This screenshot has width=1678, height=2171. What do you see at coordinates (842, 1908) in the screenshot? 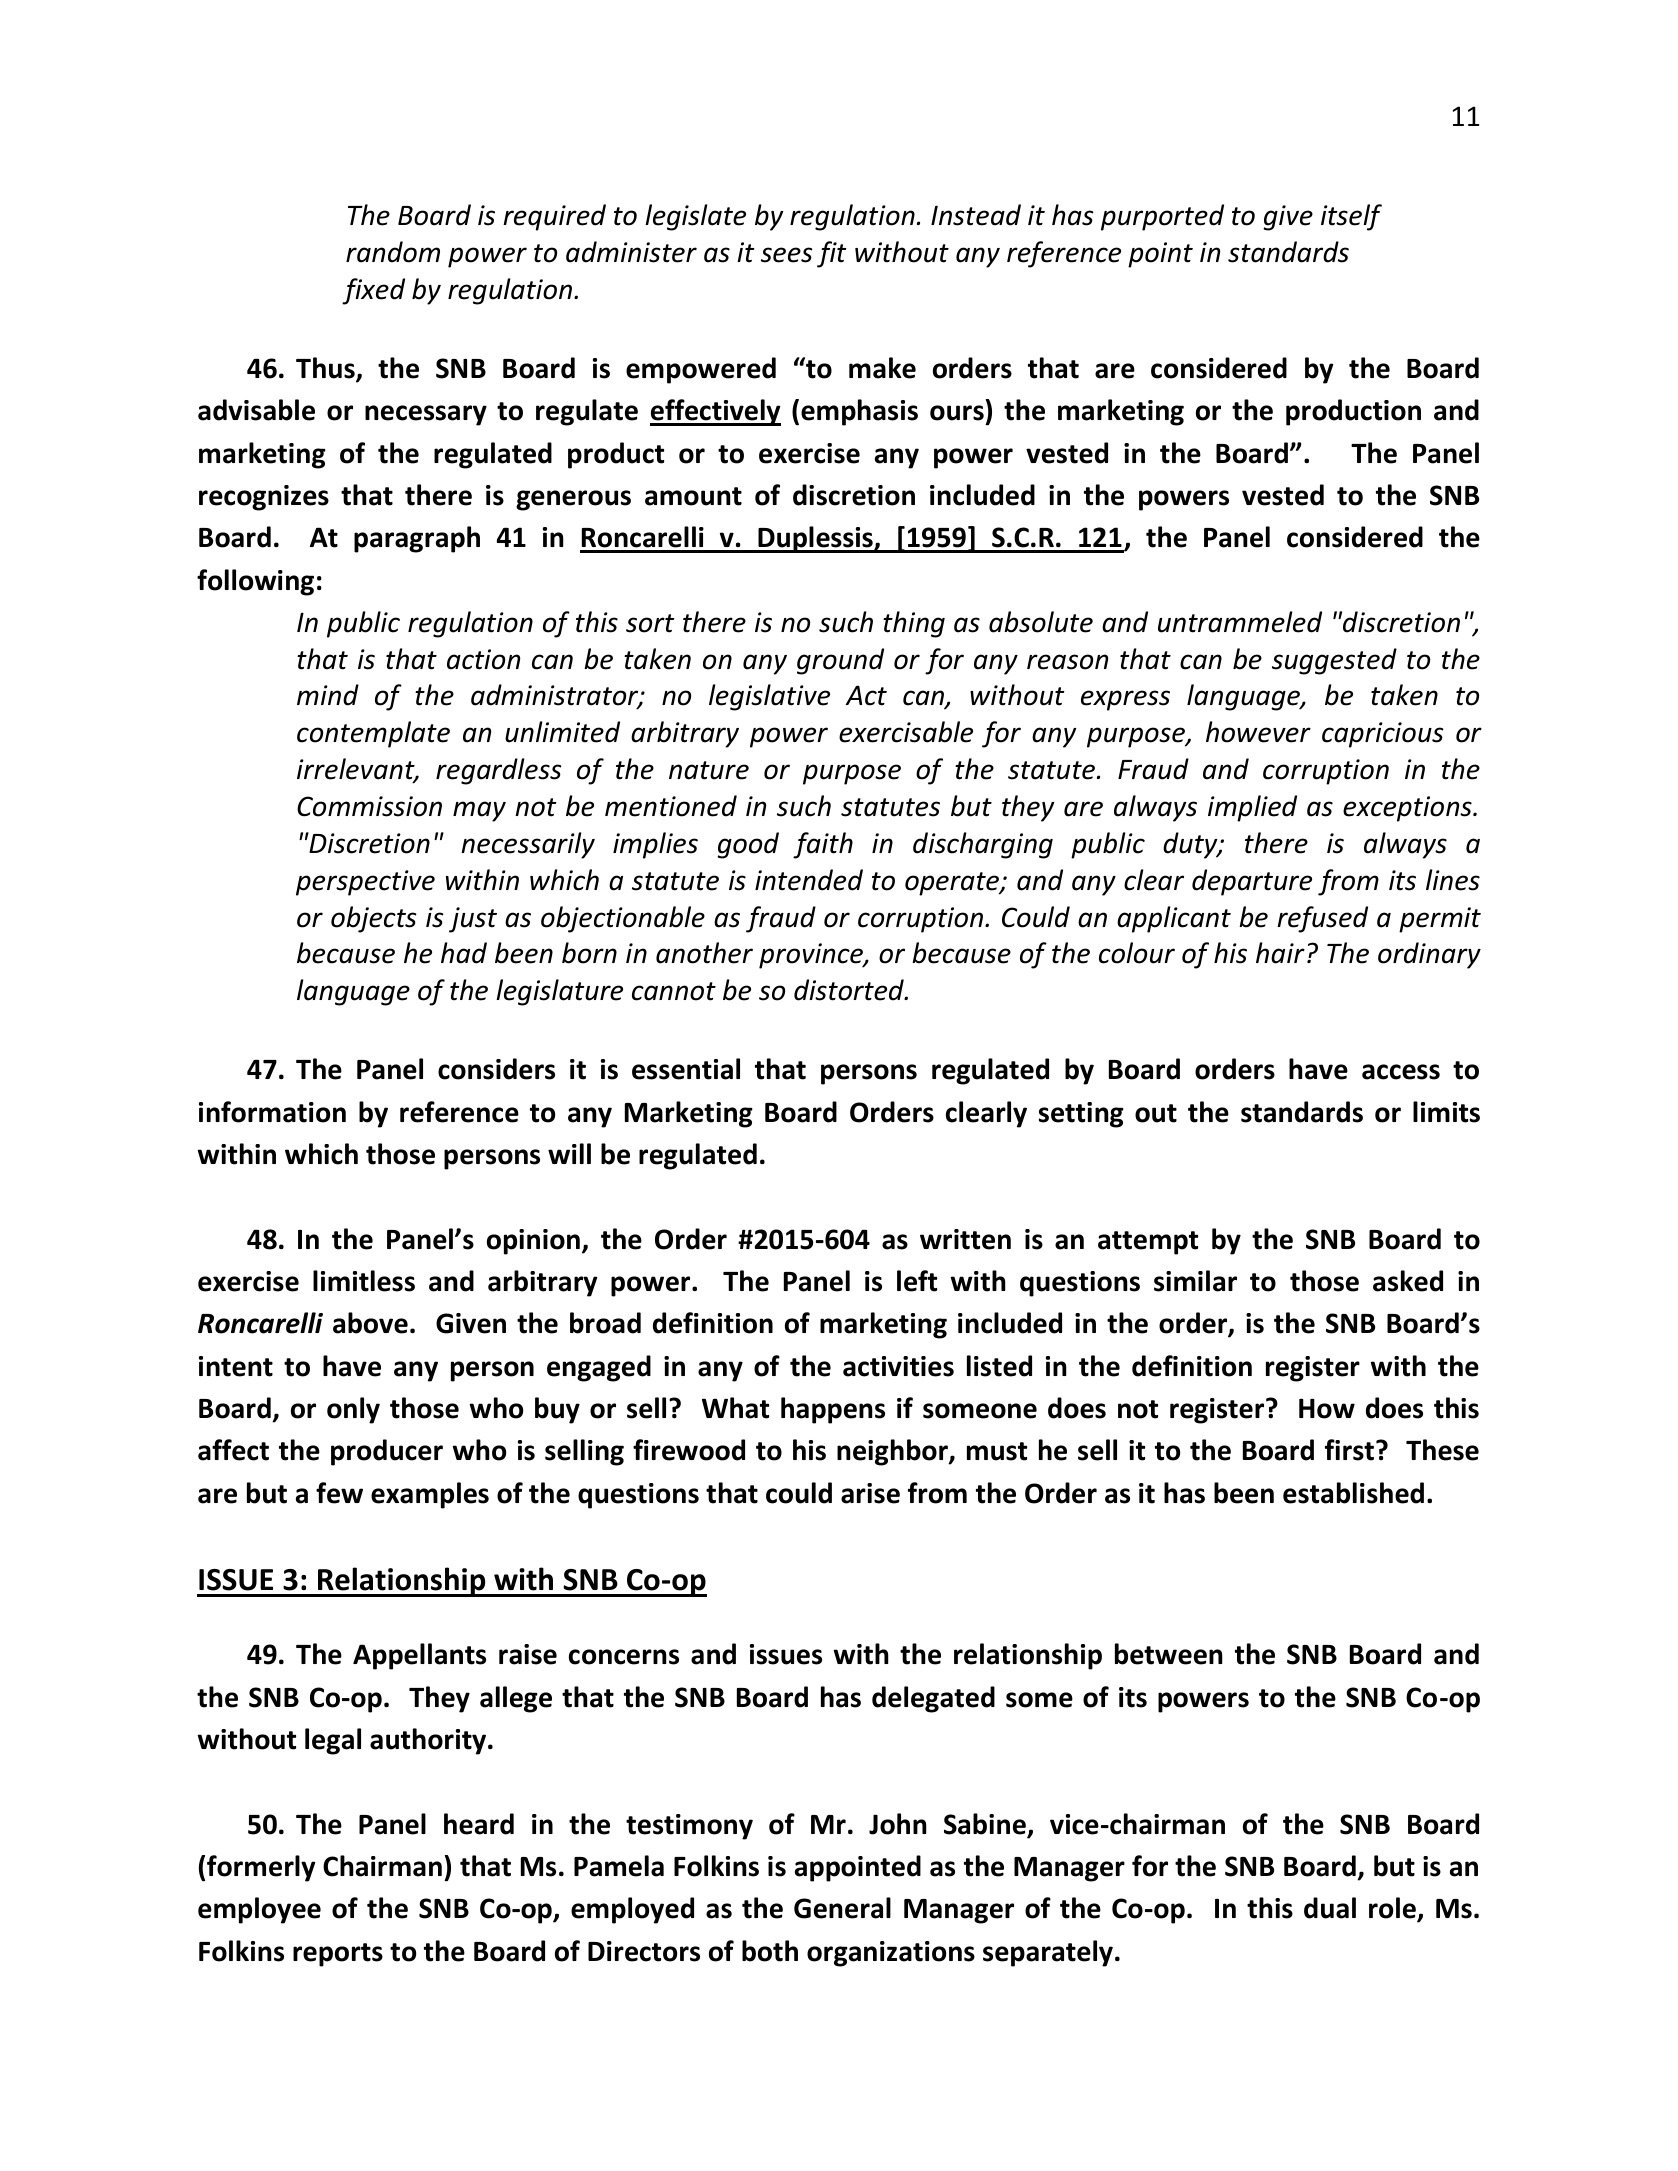
I see `General` at bounding box center [842, 1908].
